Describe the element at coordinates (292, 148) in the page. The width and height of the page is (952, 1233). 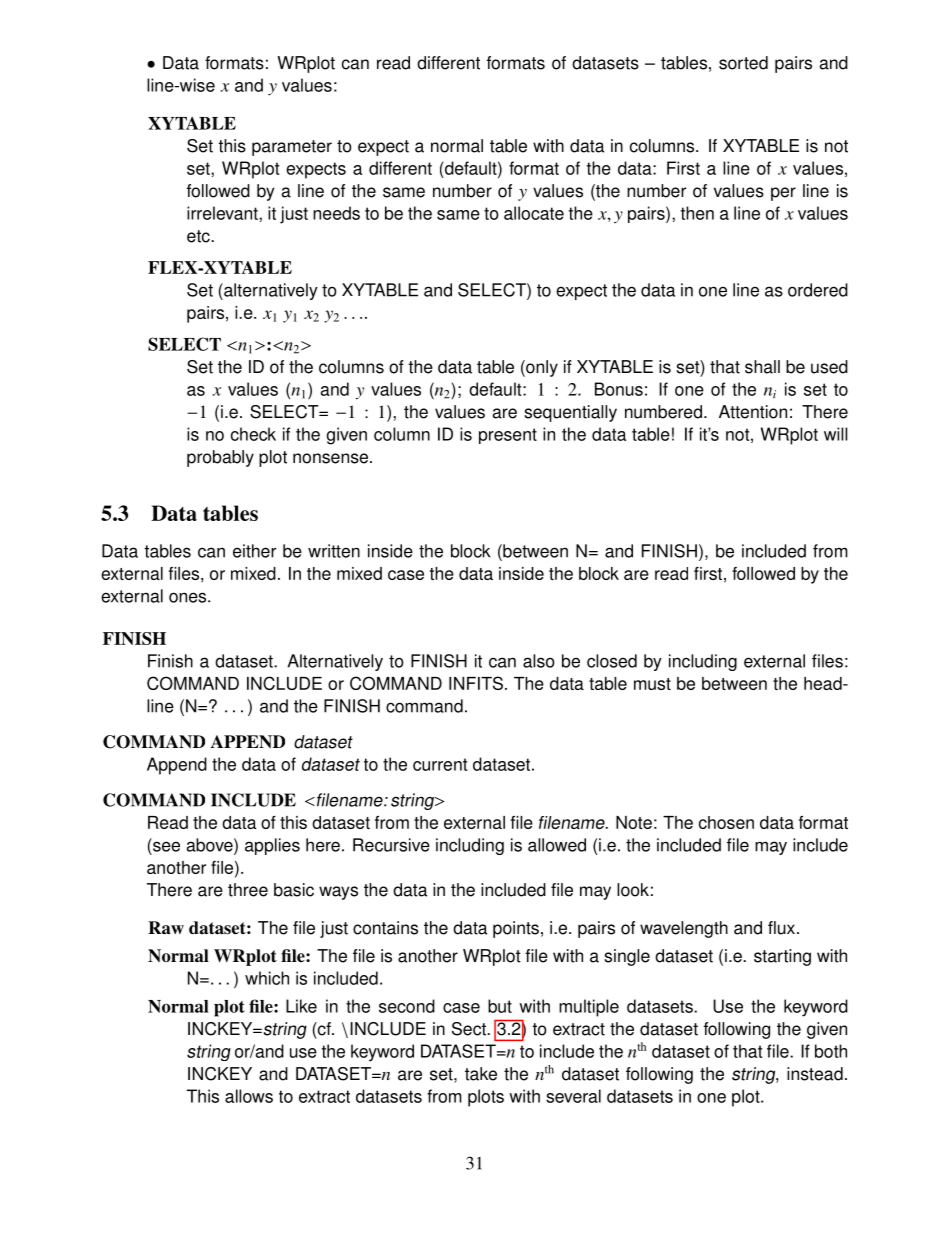
I see `parameter` at that location.
